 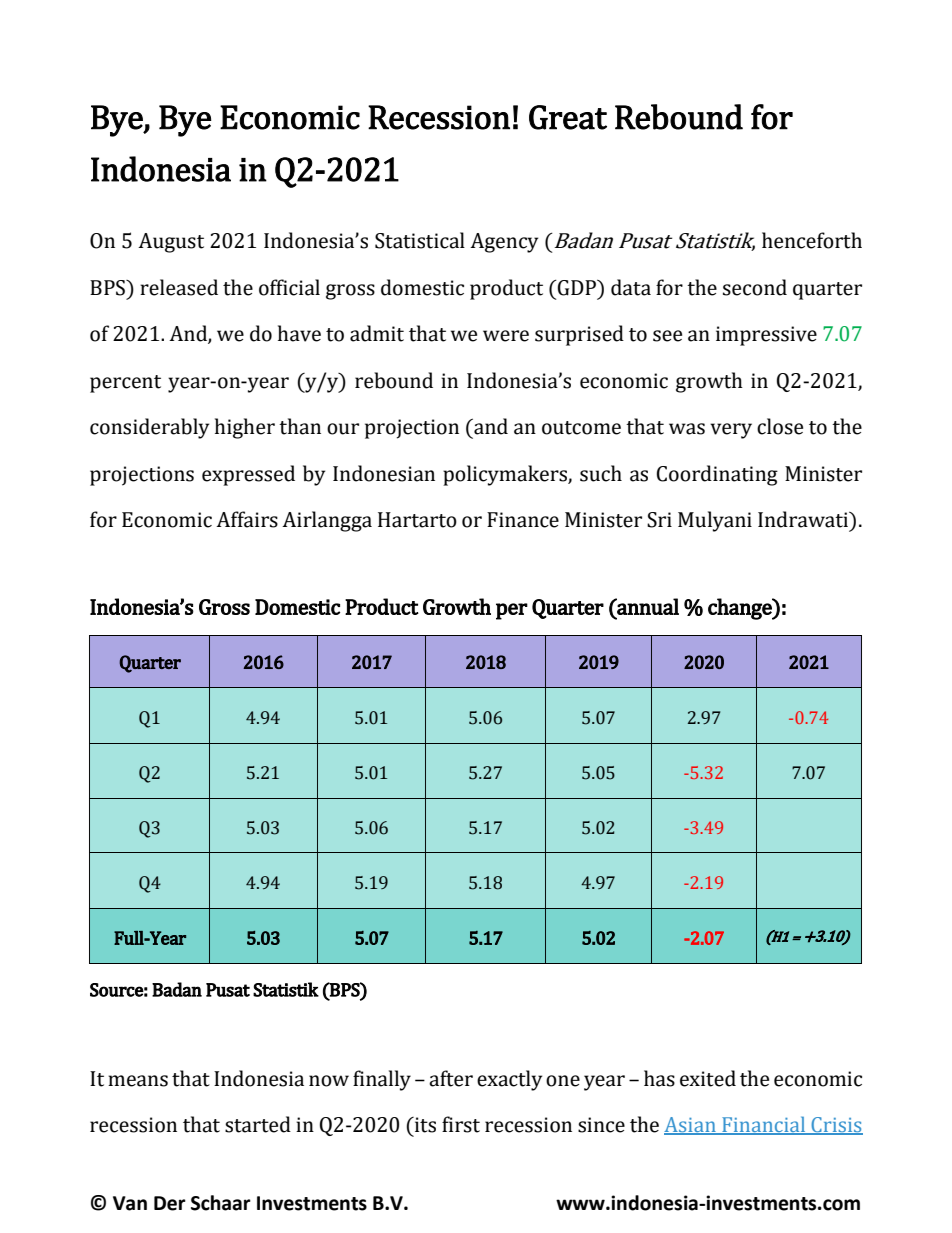 I want to click on started, so click(x=258, y=1124).
